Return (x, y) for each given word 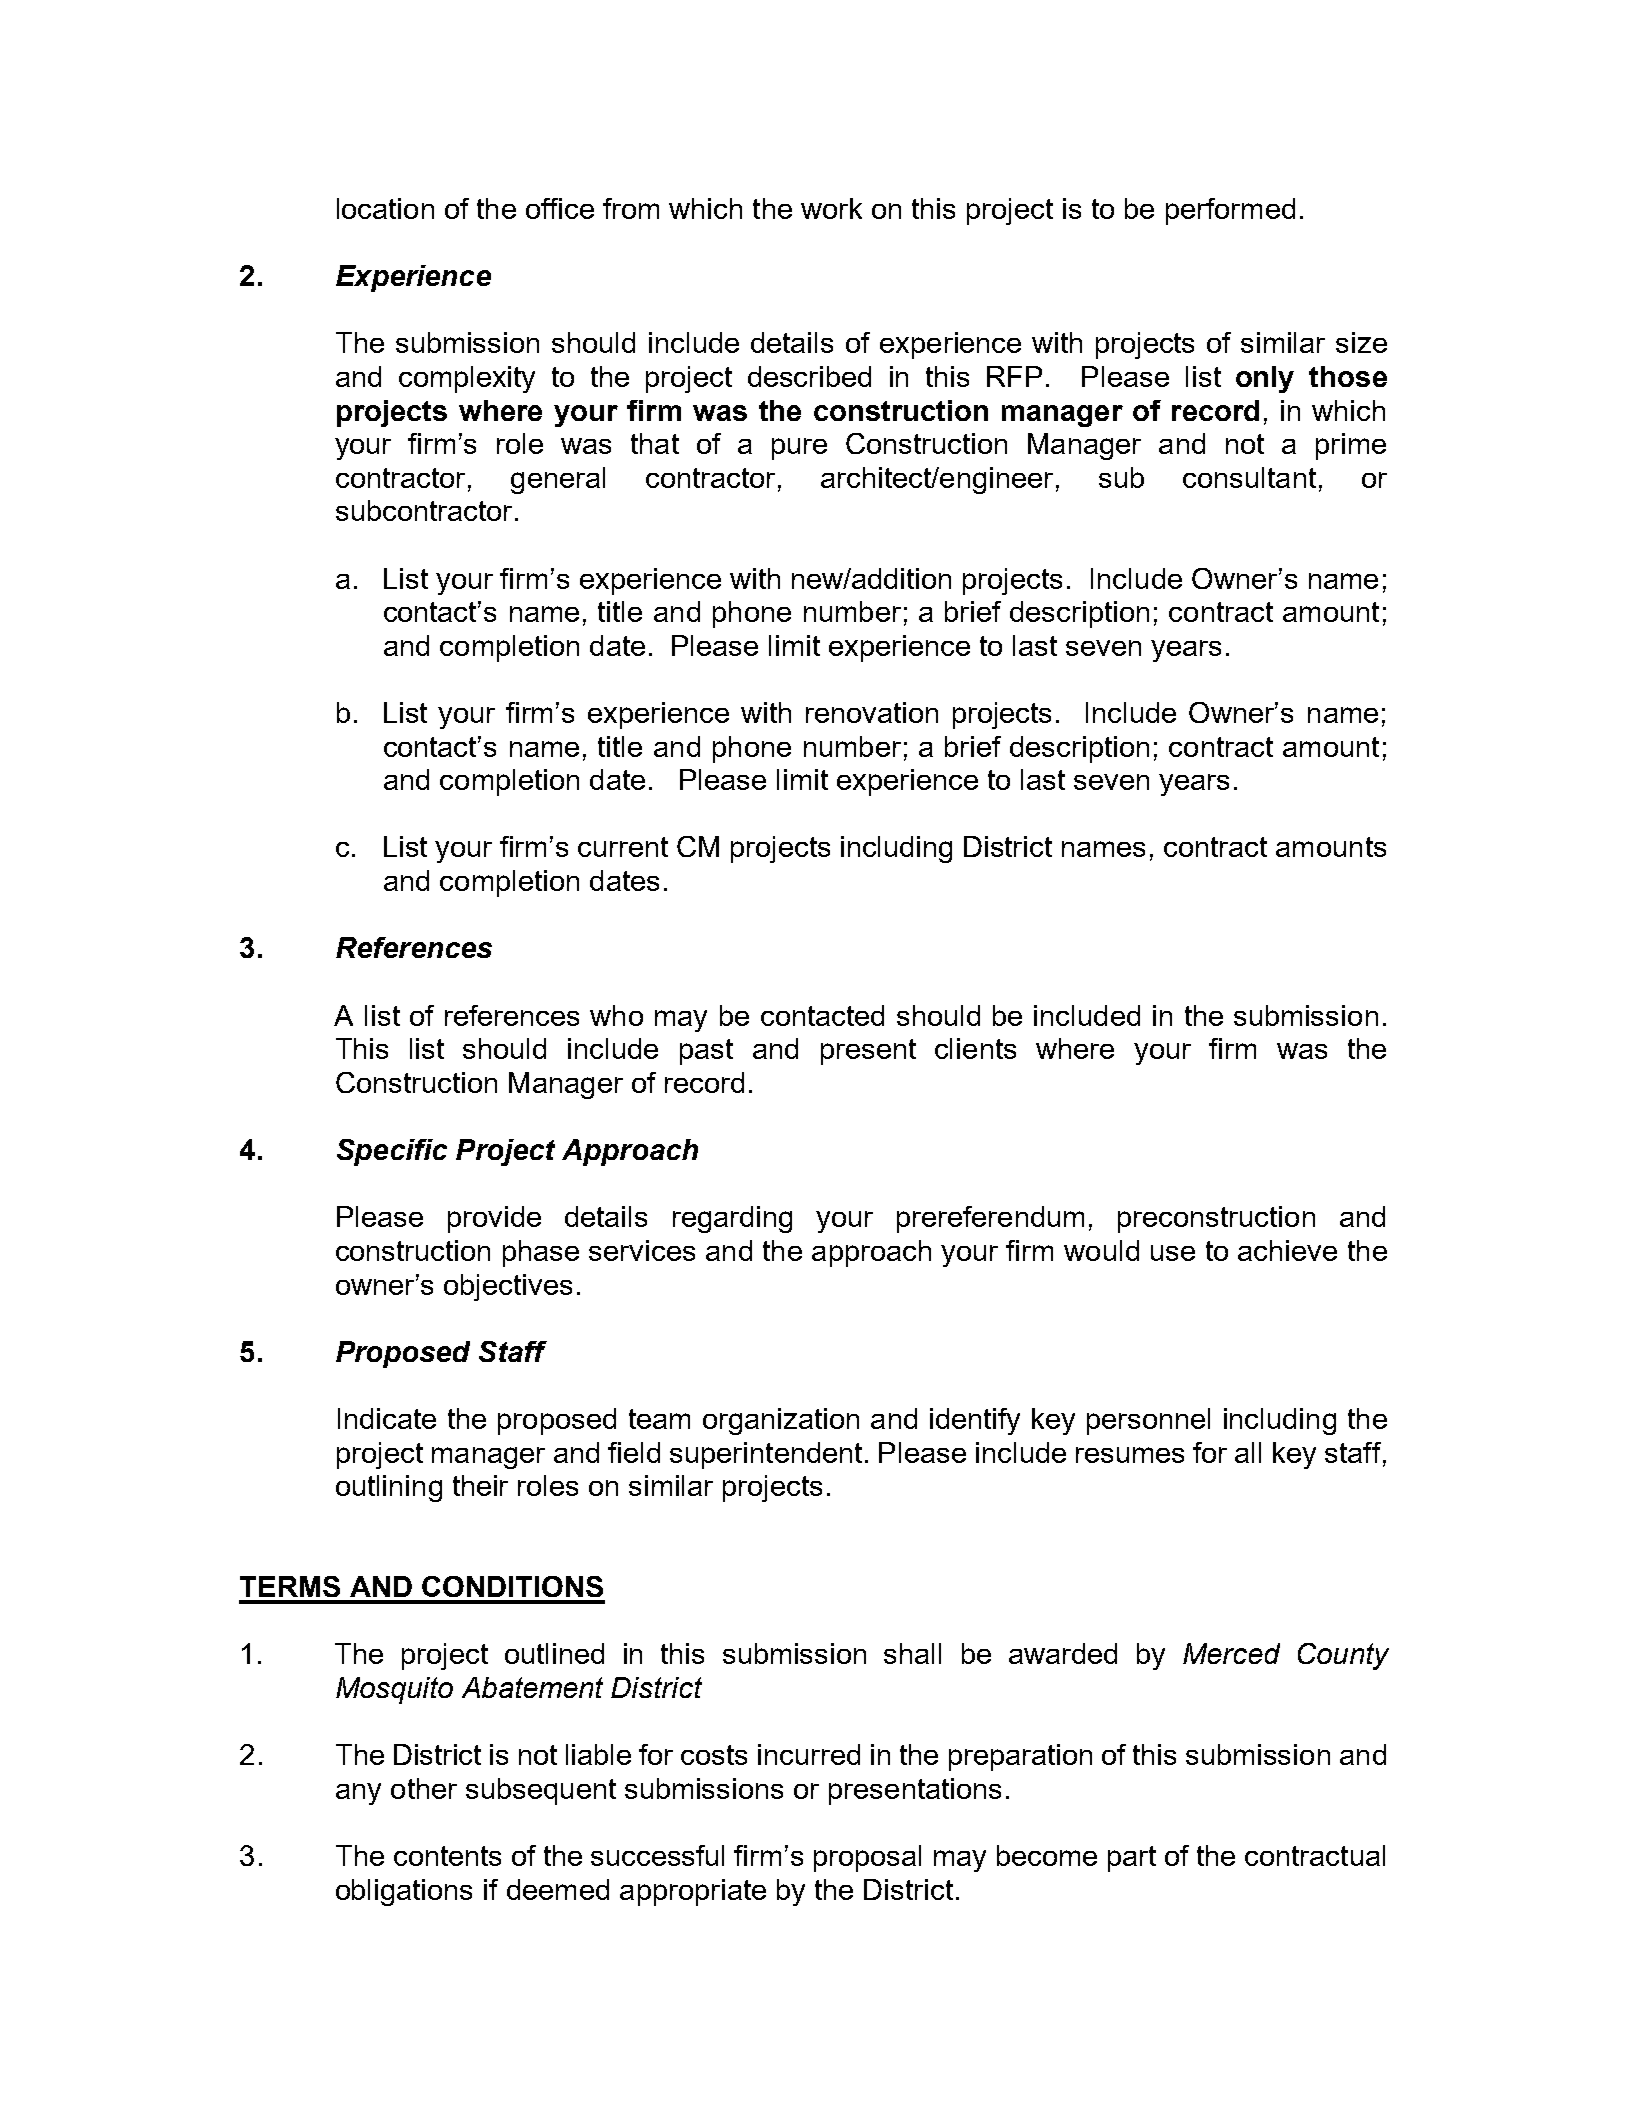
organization (781, 1421)
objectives (508, 1287)
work (831, 208)
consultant (1249, 477)
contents (447, 1856)
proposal (867, 1858)
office (560, 208)
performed (1230, 211)
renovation (872, 712)
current (623, 847)
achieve (1287, 1250)
